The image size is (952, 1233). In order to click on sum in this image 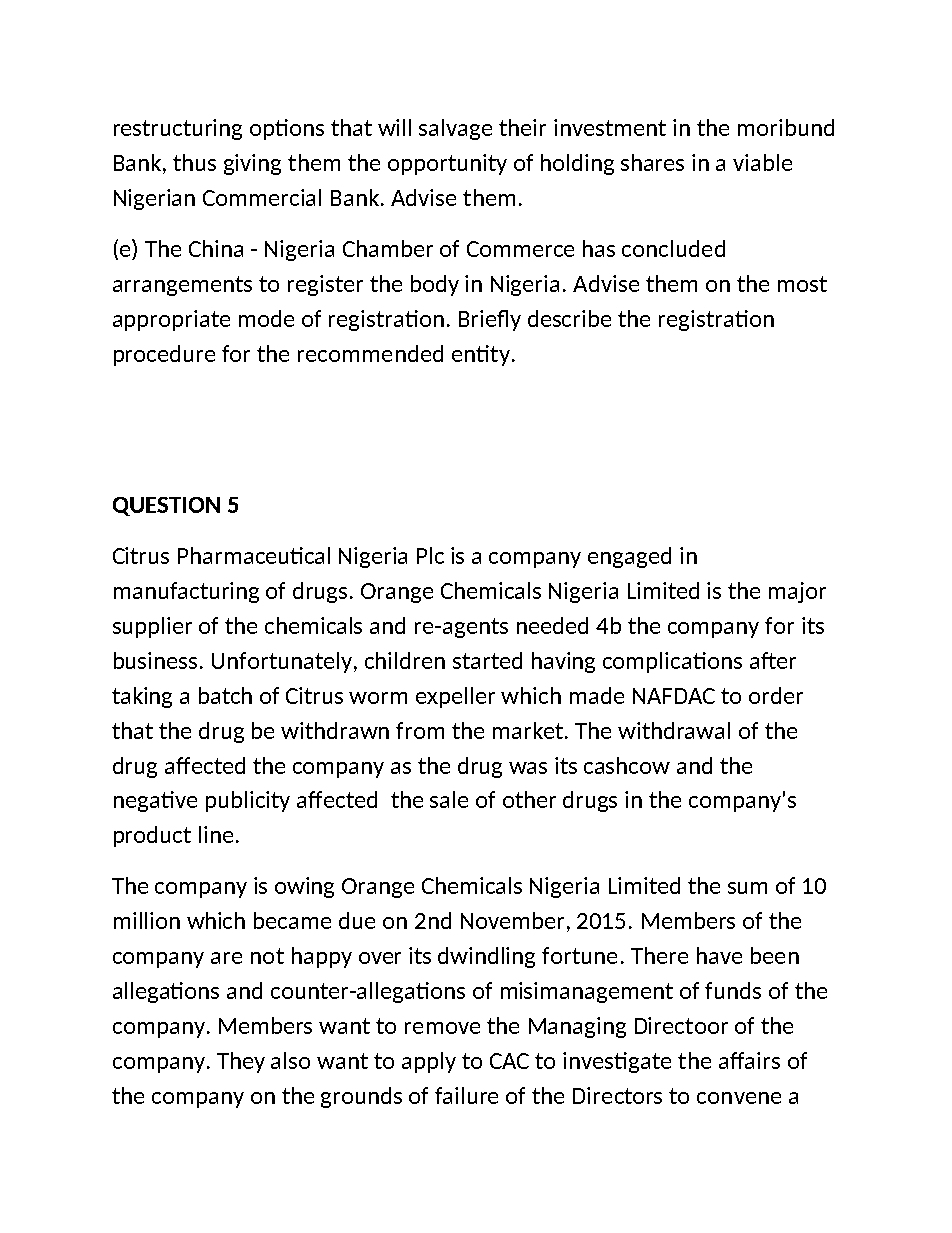, I will do `click(747, 888)`.
